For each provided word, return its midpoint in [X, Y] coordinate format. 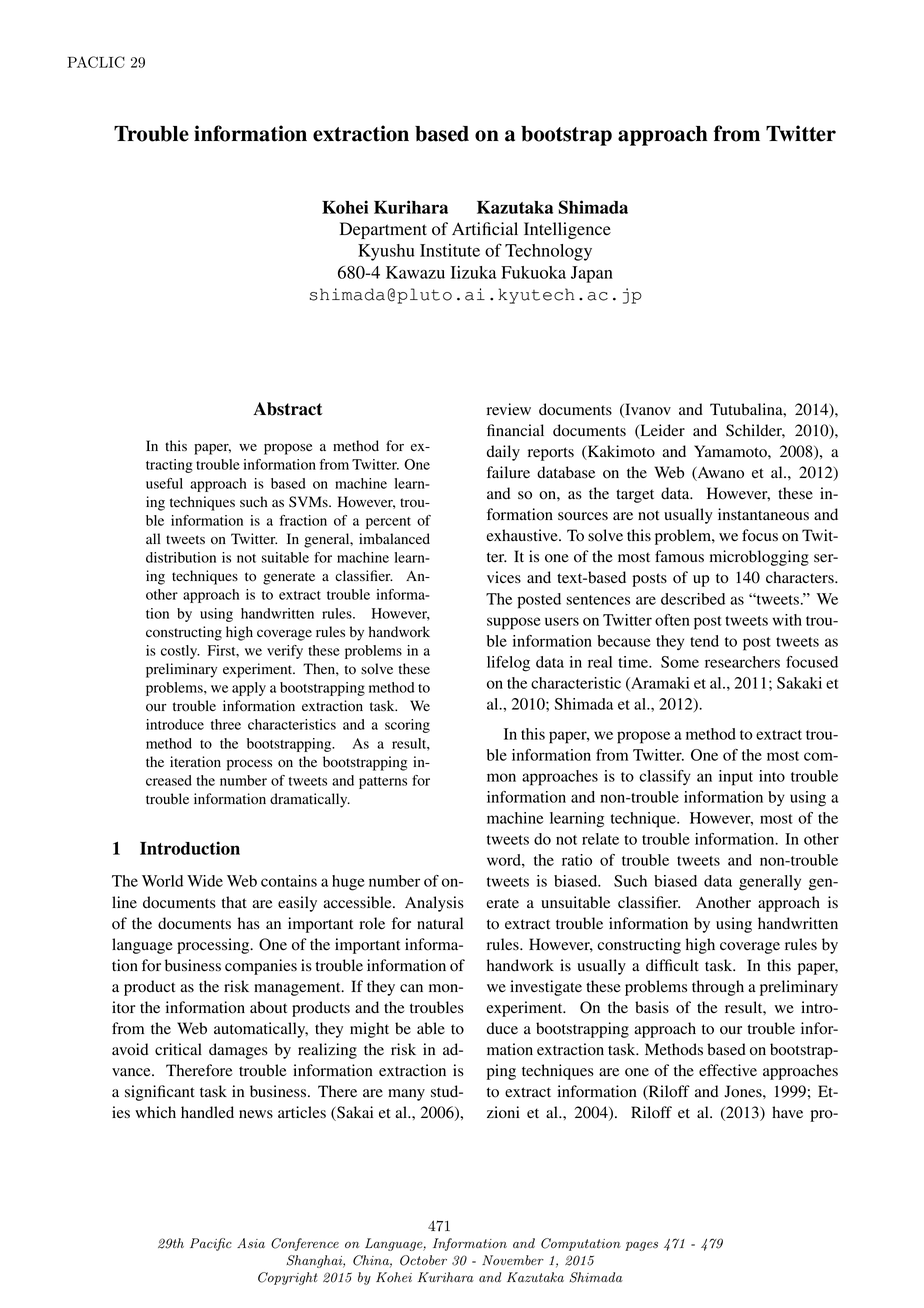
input [736, 778]
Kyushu [386, 252]
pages [641, 1246]
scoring [407, 726]
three [226, 724]
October [423, 1260]
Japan [592, 274]
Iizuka [474, 272]
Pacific [211, 1244]
